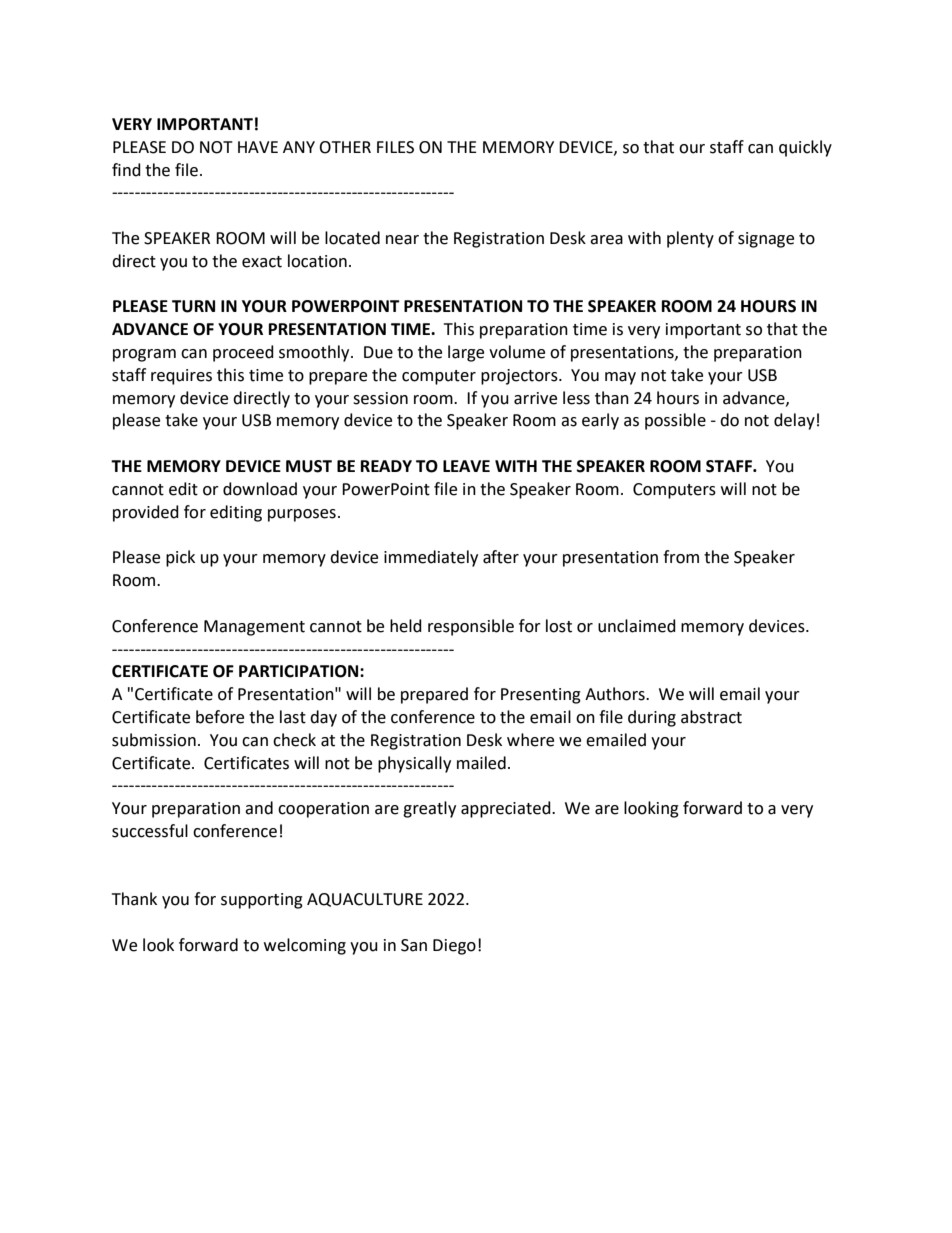 The width and height of the image is (952, 1233). Describe the element at coordinates (220, 717) in the image. I see `before` at that location.
